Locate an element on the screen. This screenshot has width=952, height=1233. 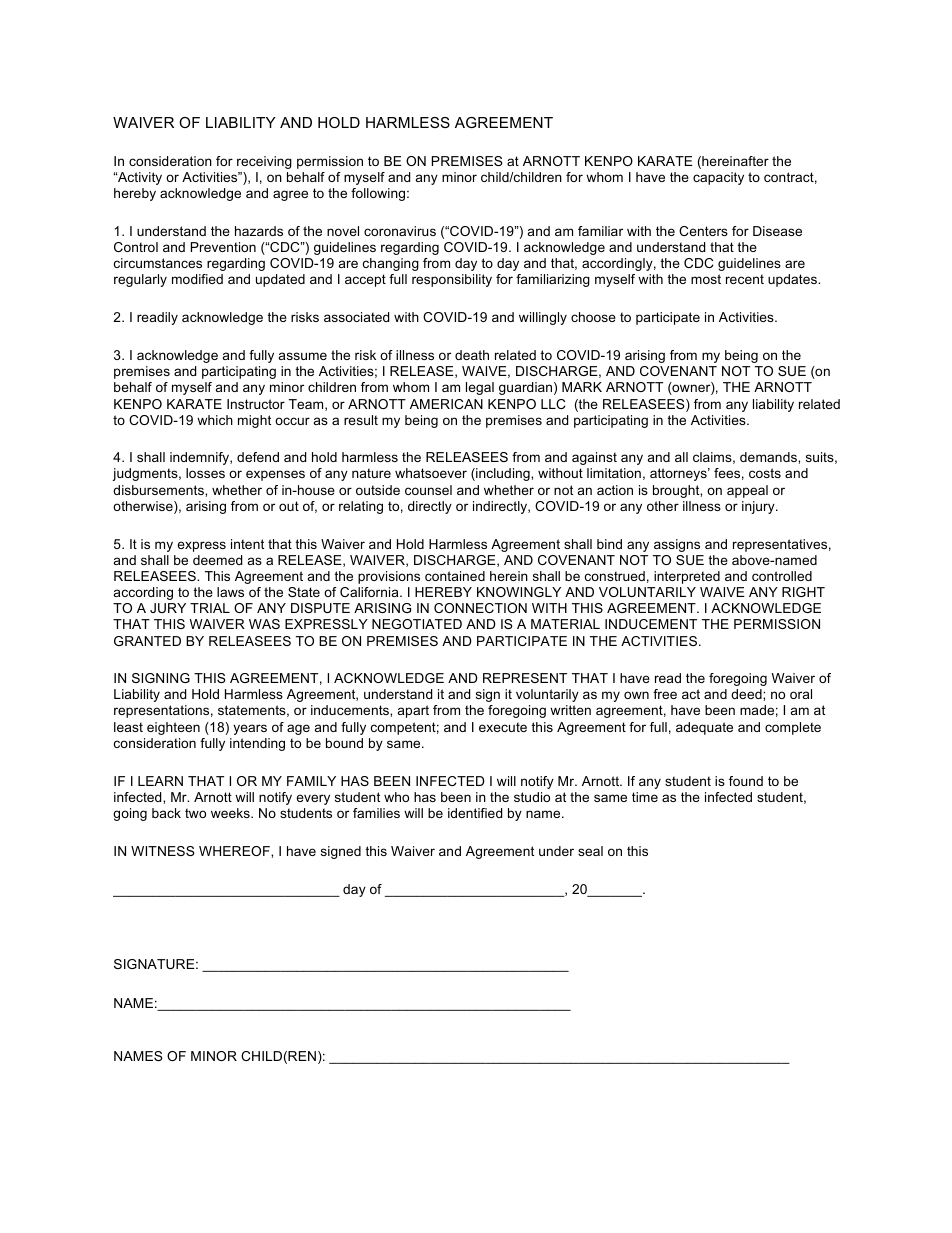
coronavirus is located at coordinates (400, 231).
